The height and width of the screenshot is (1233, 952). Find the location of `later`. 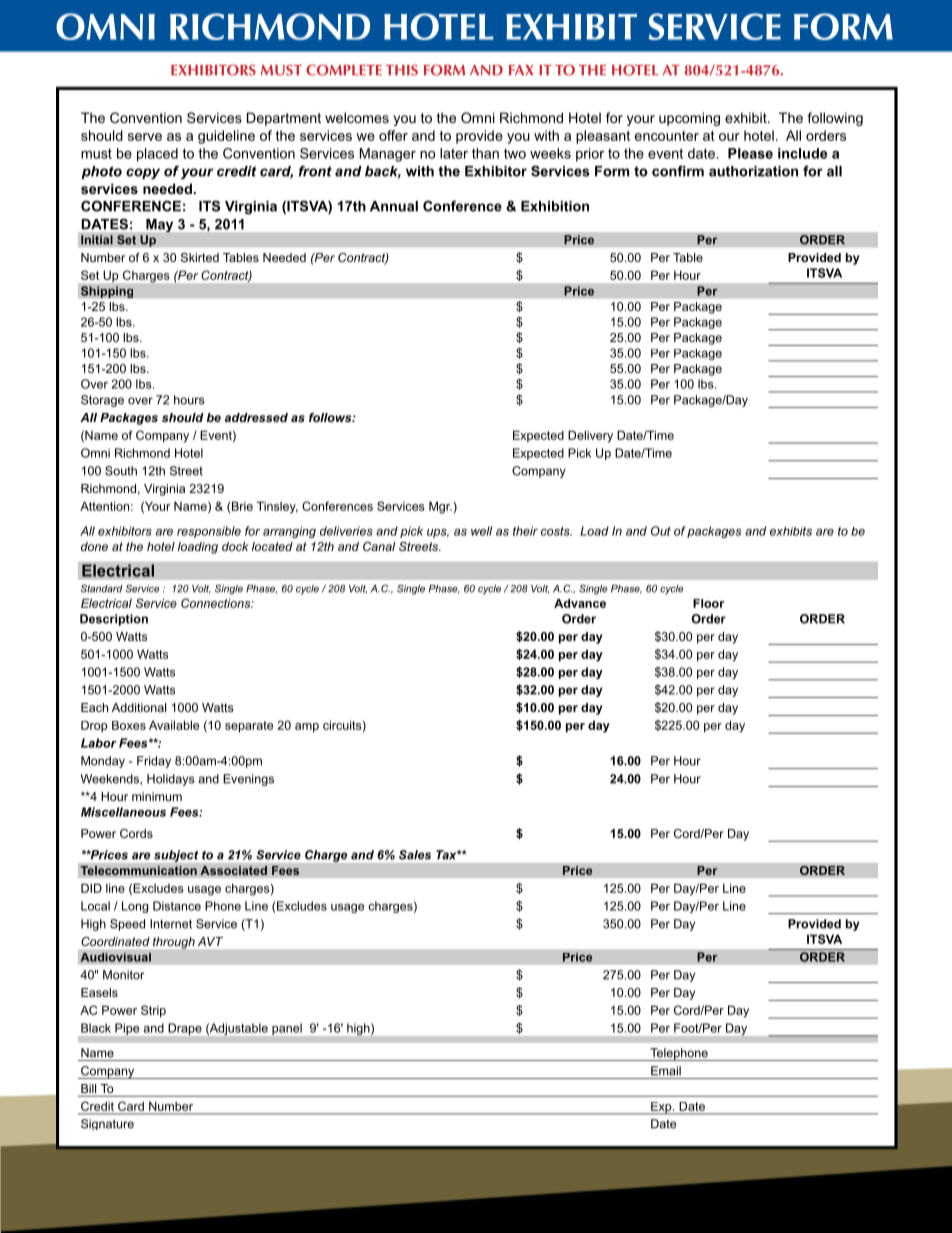

later is located at coordinates (454, 153).
